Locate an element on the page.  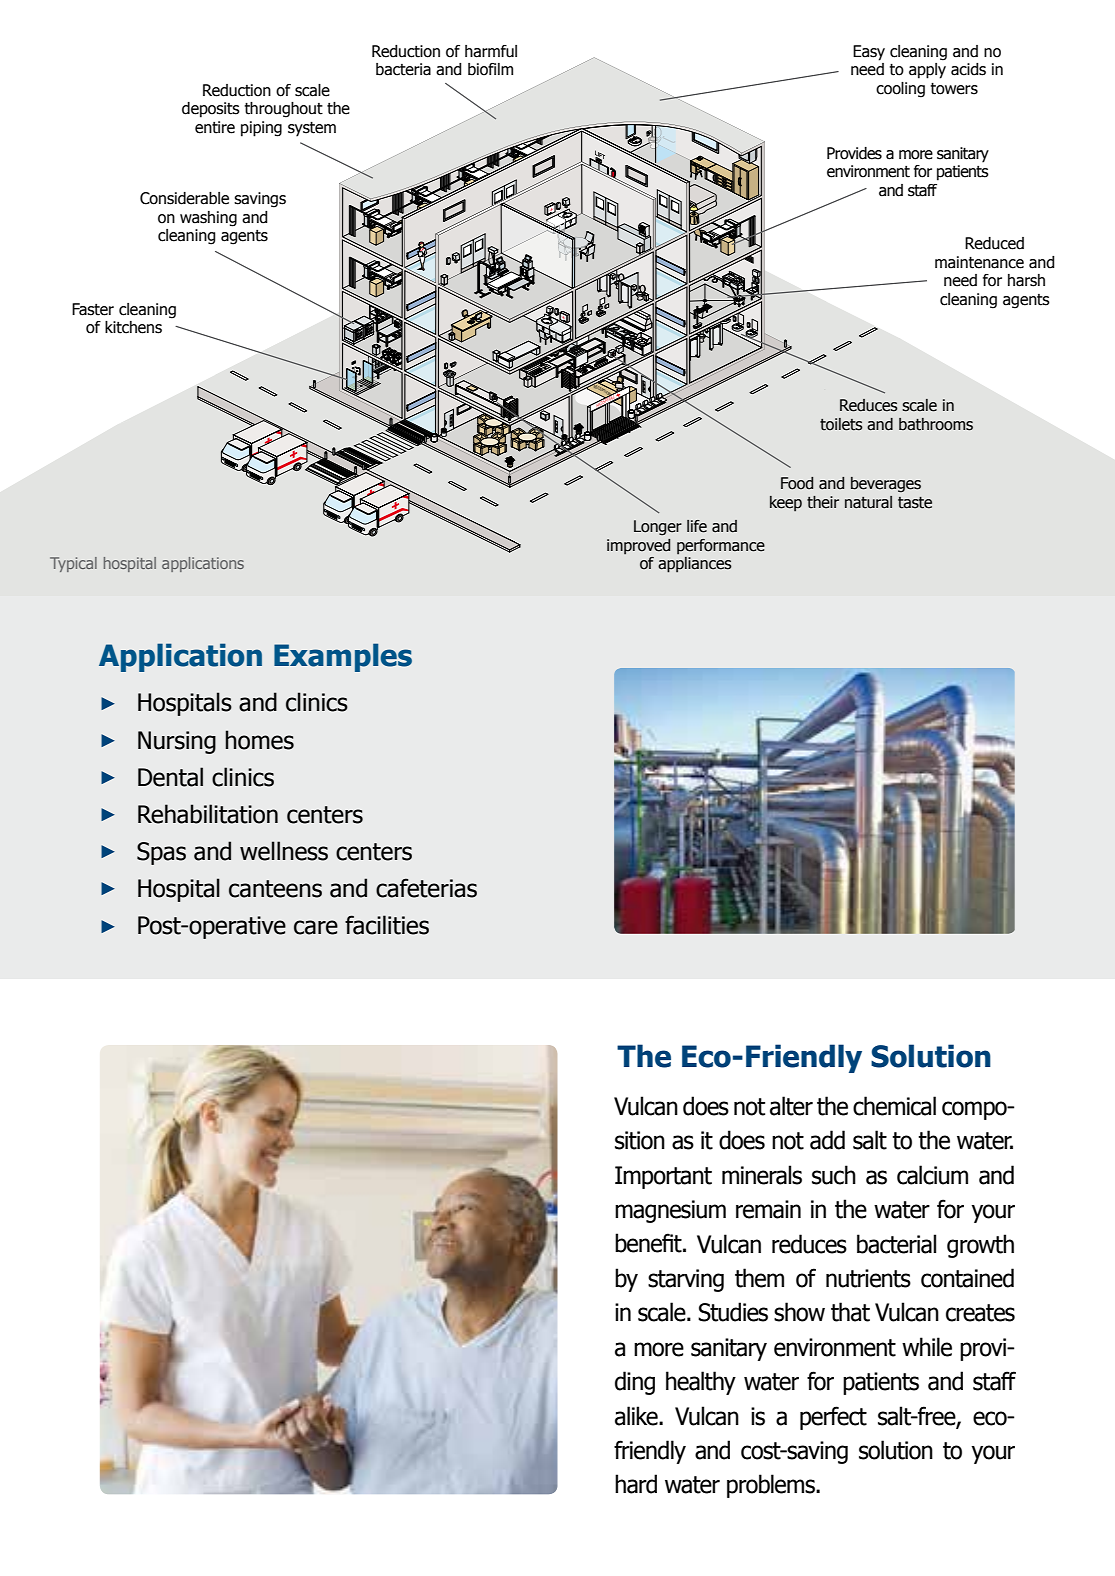
chemical is located at coordinates (894, 1106).
